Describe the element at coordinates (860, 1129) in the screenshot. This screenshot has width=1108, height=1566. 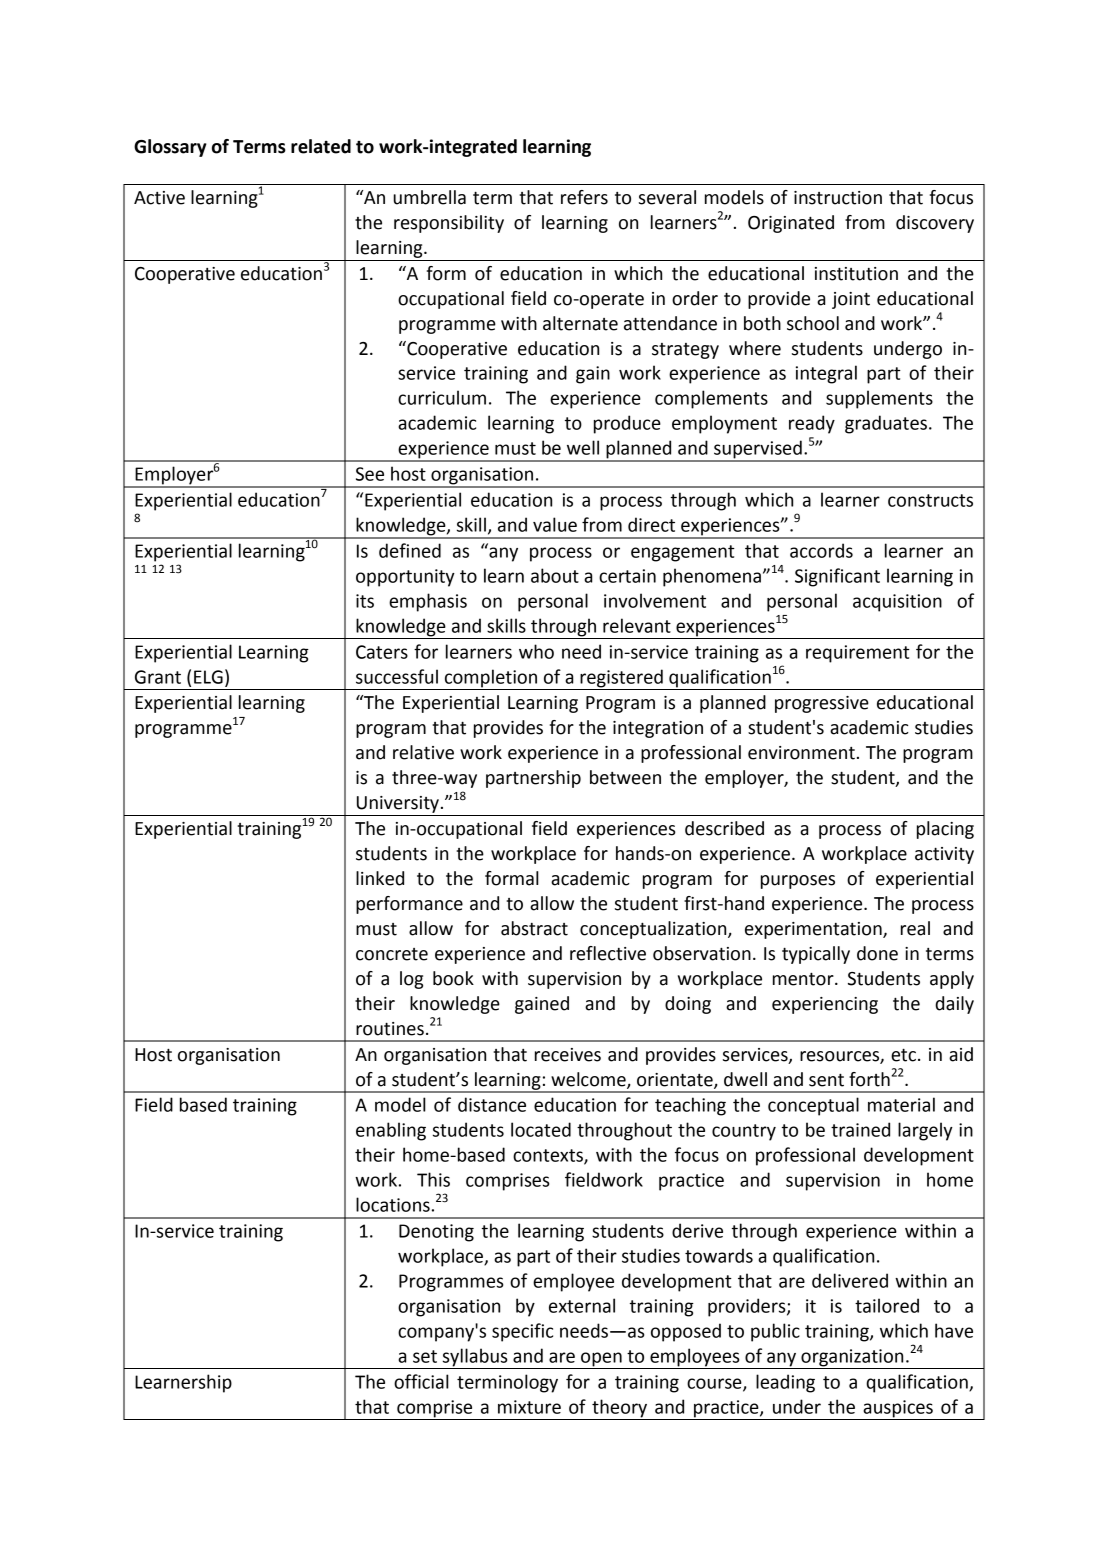
I see `trained` at that location.
